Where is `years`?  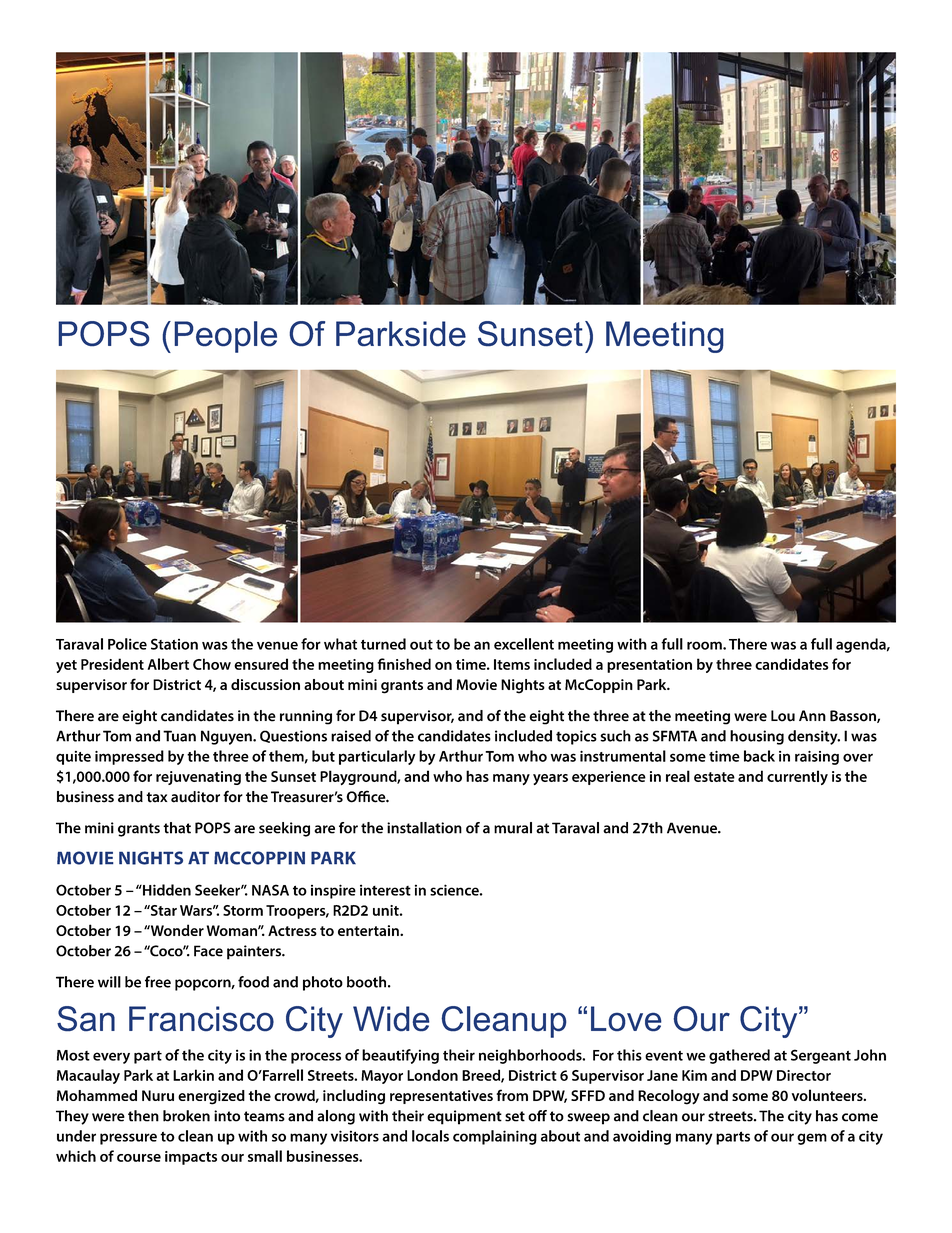
years is located at coordinates (550, 779).
